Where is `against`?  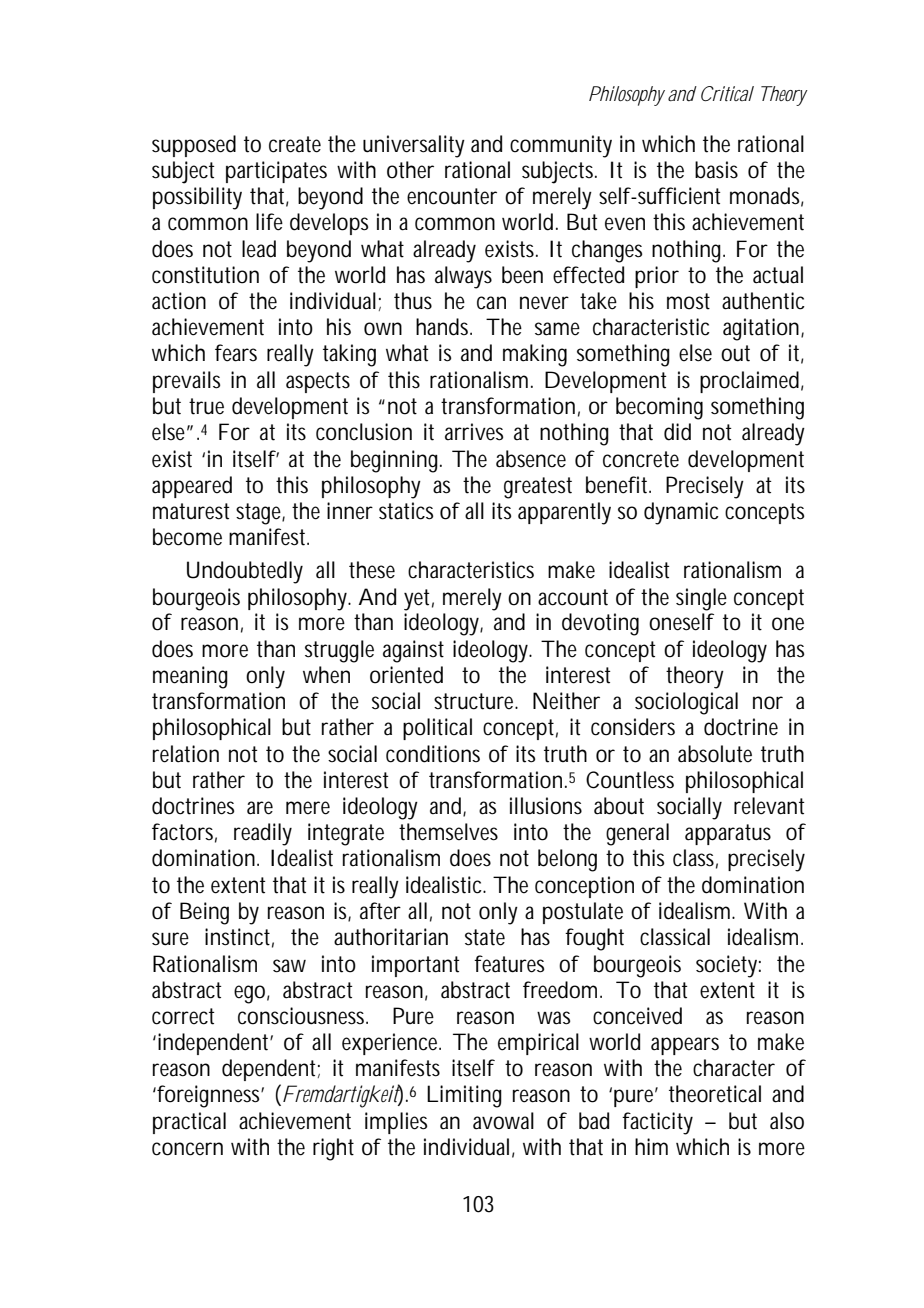 against is located at coordinates (413, 651).
